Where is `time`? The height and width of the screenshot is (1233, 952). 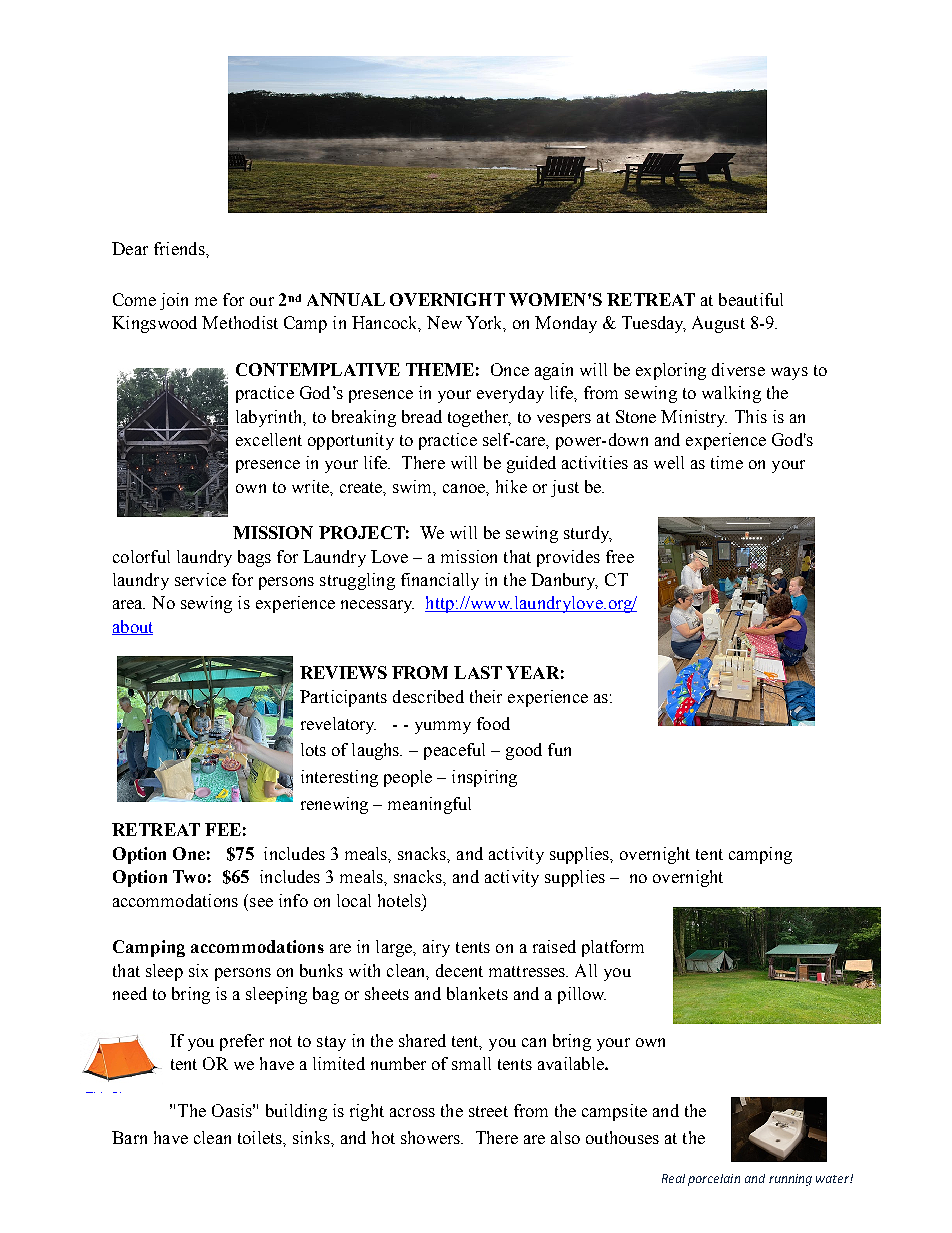 time is located at coordinates (727, 462).
